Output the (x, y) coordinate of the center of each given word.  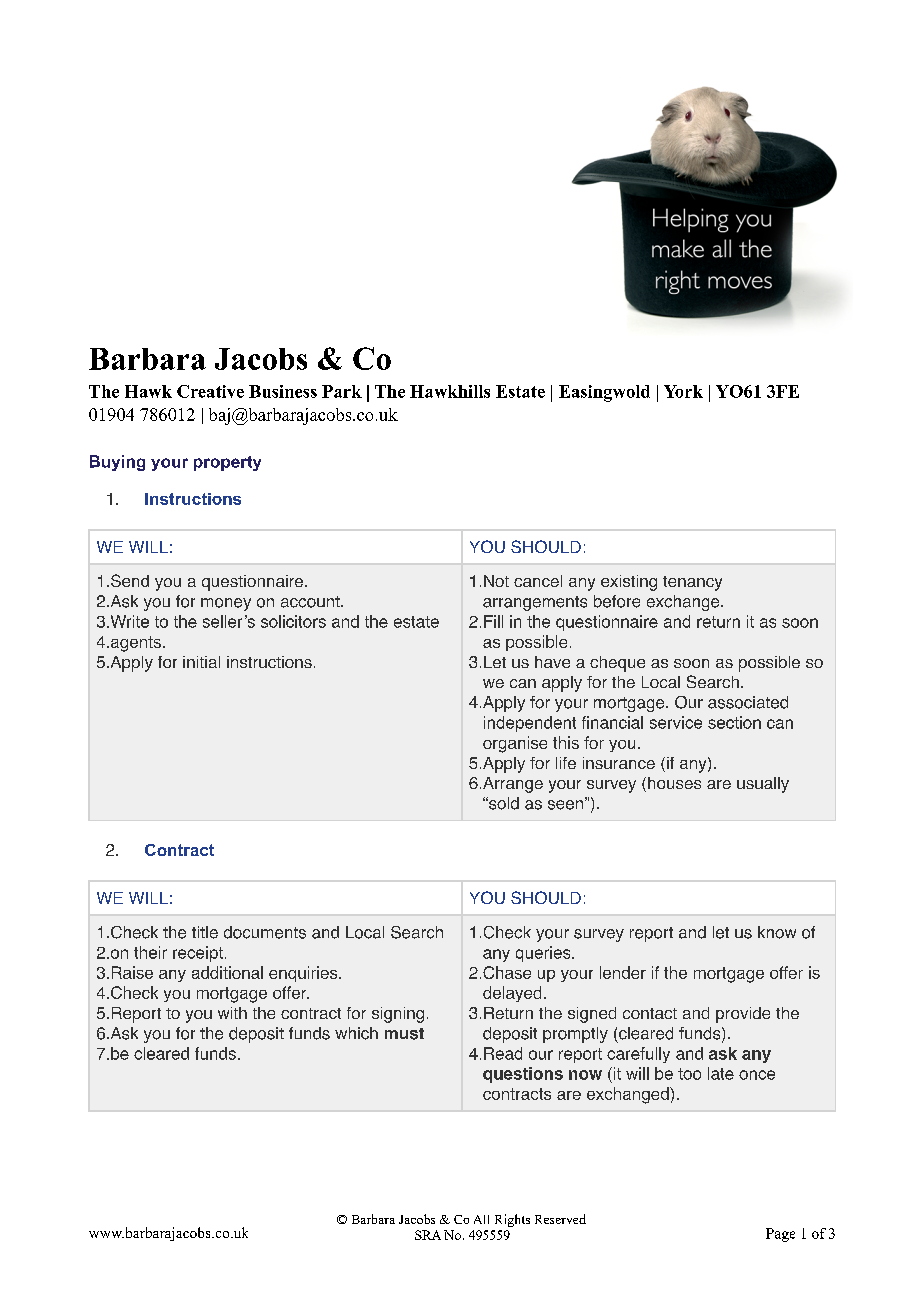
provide (743, 1015)
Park (342, 391)
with (232, 1013)
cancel (538, 581)
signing (398, 1015)
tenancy (692, 583)
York (683, 391)
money (226, 604)
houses (674, 783)
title (205, 932)
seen (567, 804)
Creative (210, 391)
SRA (428, 1235)
